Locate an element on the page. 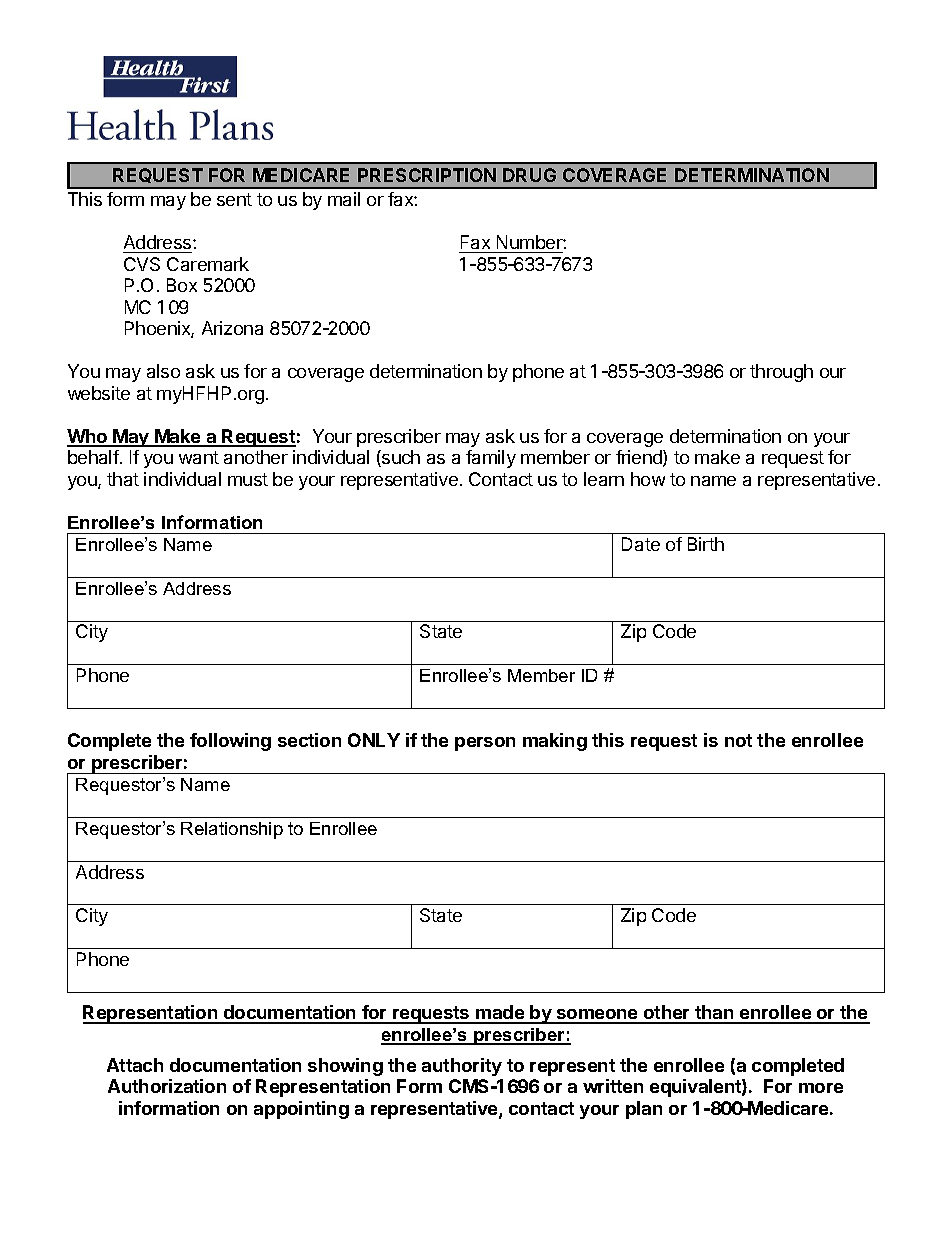 The height and width of the document is (1233, 952). Authorization is located at coordinates (167, 1086).
